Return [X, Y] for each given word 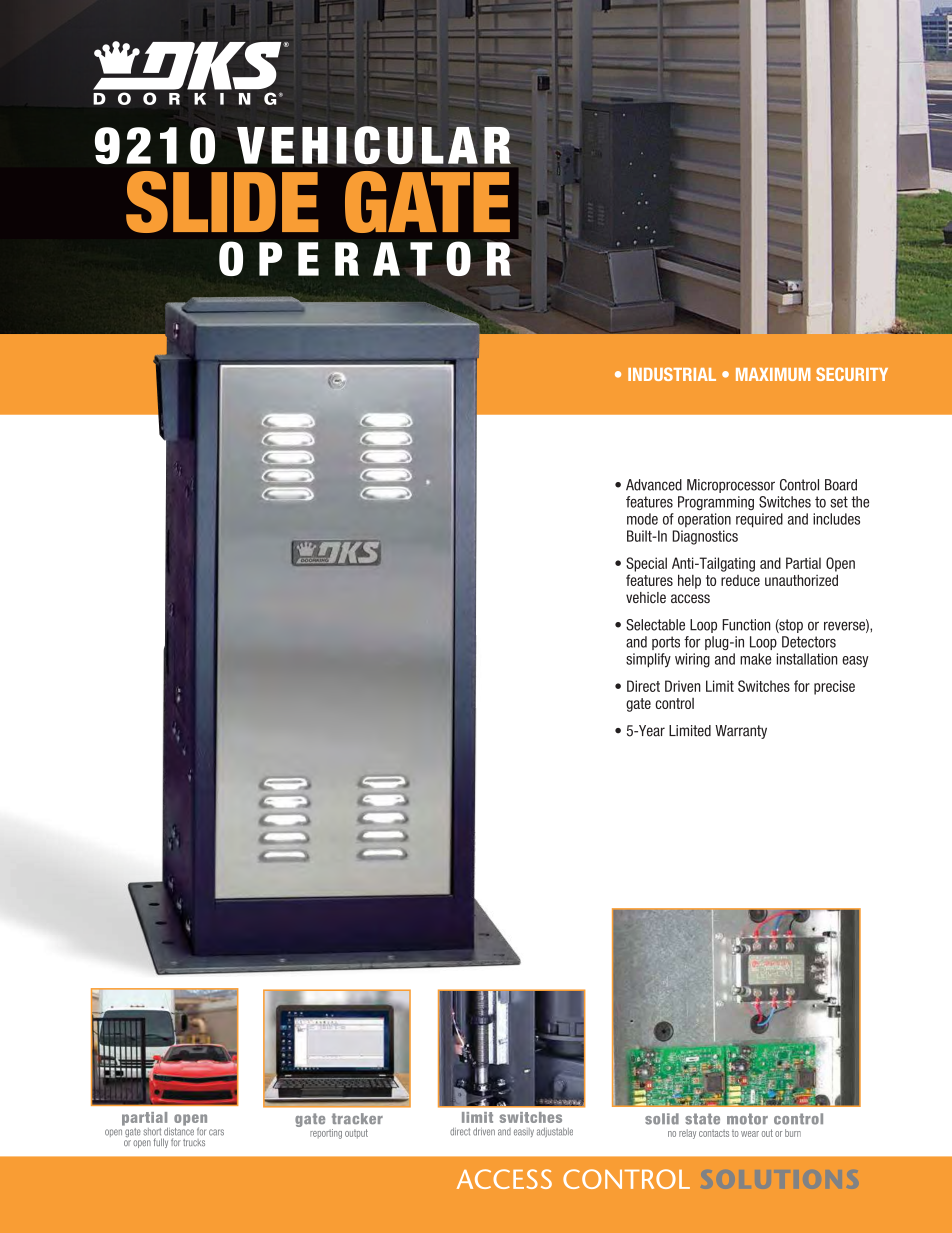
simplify [648, 660]
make [755, 659]
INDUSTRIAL [672, 374]
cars [216, 1132]
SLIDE [222, 202]
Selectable [655, 625]
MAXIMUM [773, 374]
